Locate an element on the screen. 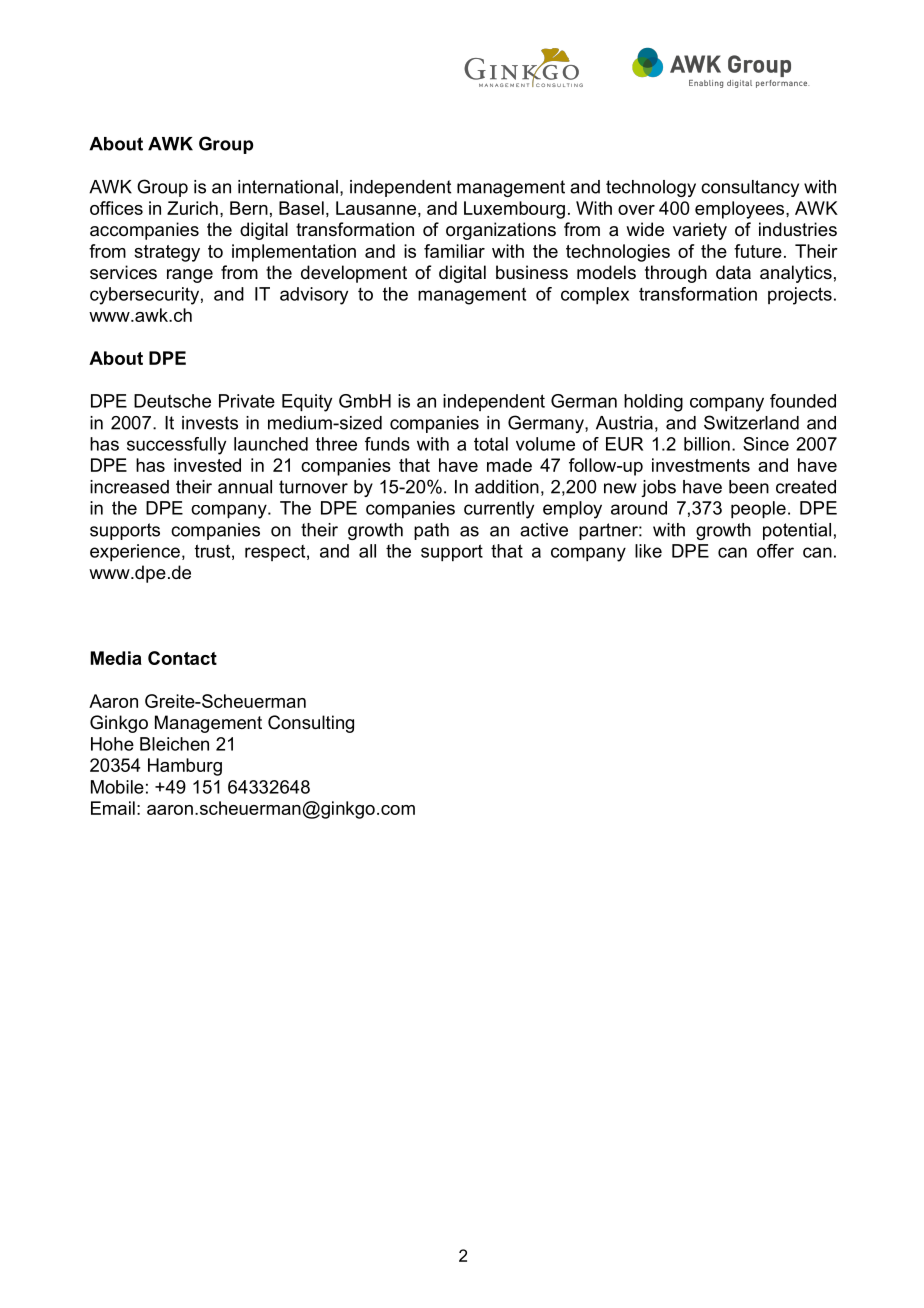 The image size is (924, 1308). annual is located at coordinates (245, 487).
